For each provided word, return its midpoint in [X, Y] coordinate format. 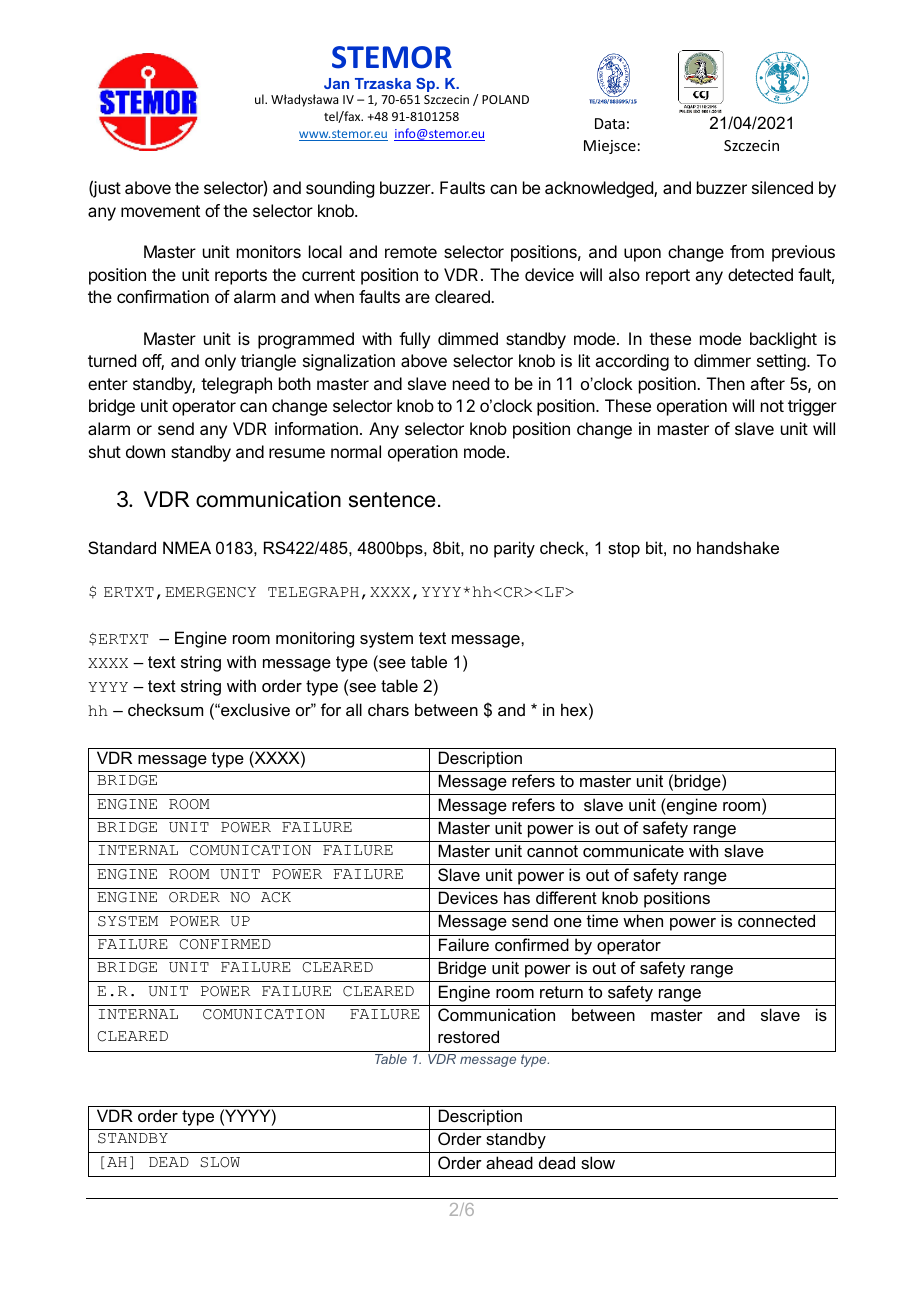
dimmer [722, 360]
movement [160, 211]
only [220, 362]
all [354, 709]
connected [776, 920]
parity [514, 549]
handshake [738, 547]
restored [468, 1036]
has [517, 897]
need [471, 383]
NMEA [187, 547]
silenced [782, 187]
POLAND [505, 99]
